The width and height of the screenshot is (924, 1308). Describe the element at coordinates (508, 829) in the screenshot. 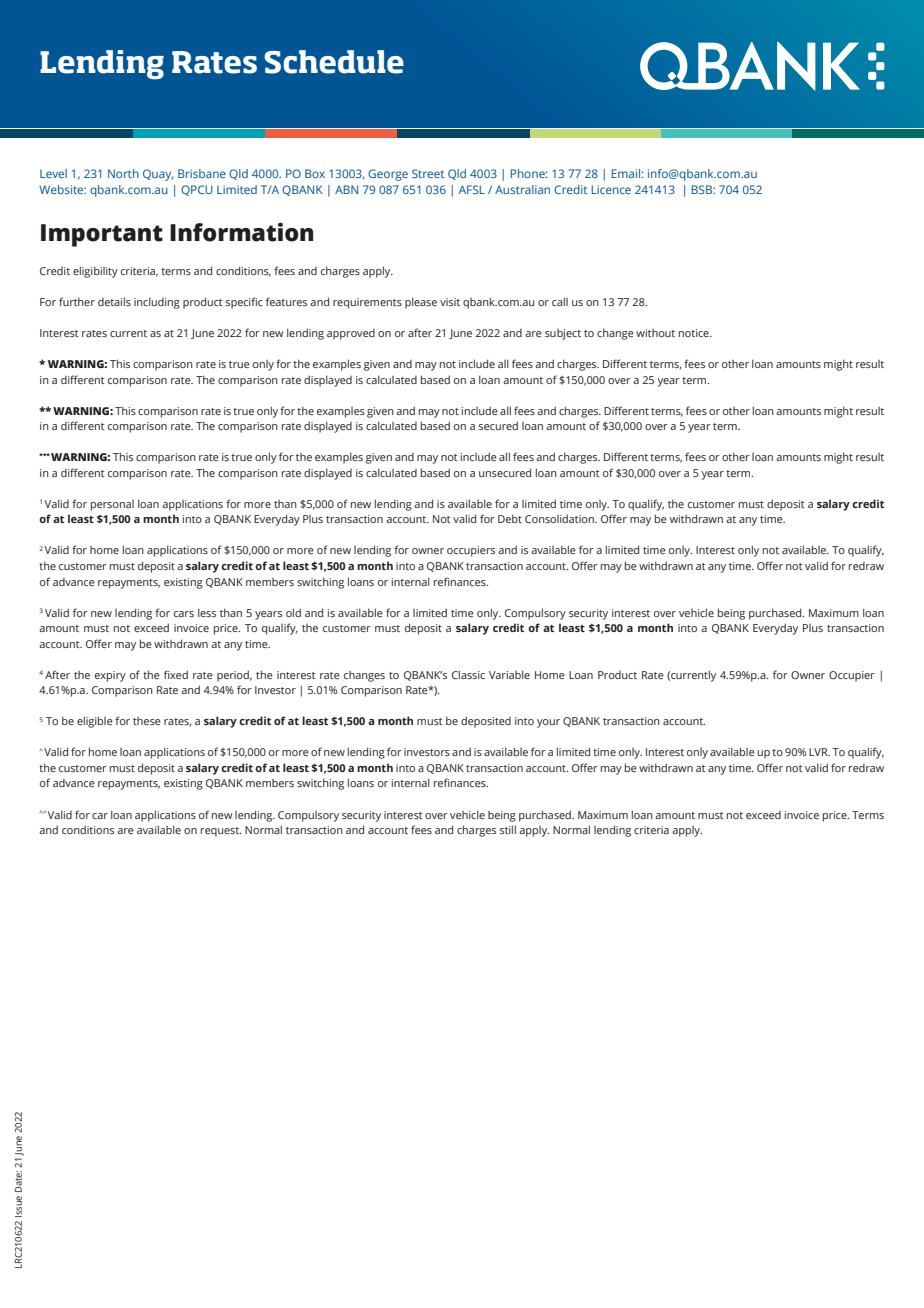

I see `still` at that location.
